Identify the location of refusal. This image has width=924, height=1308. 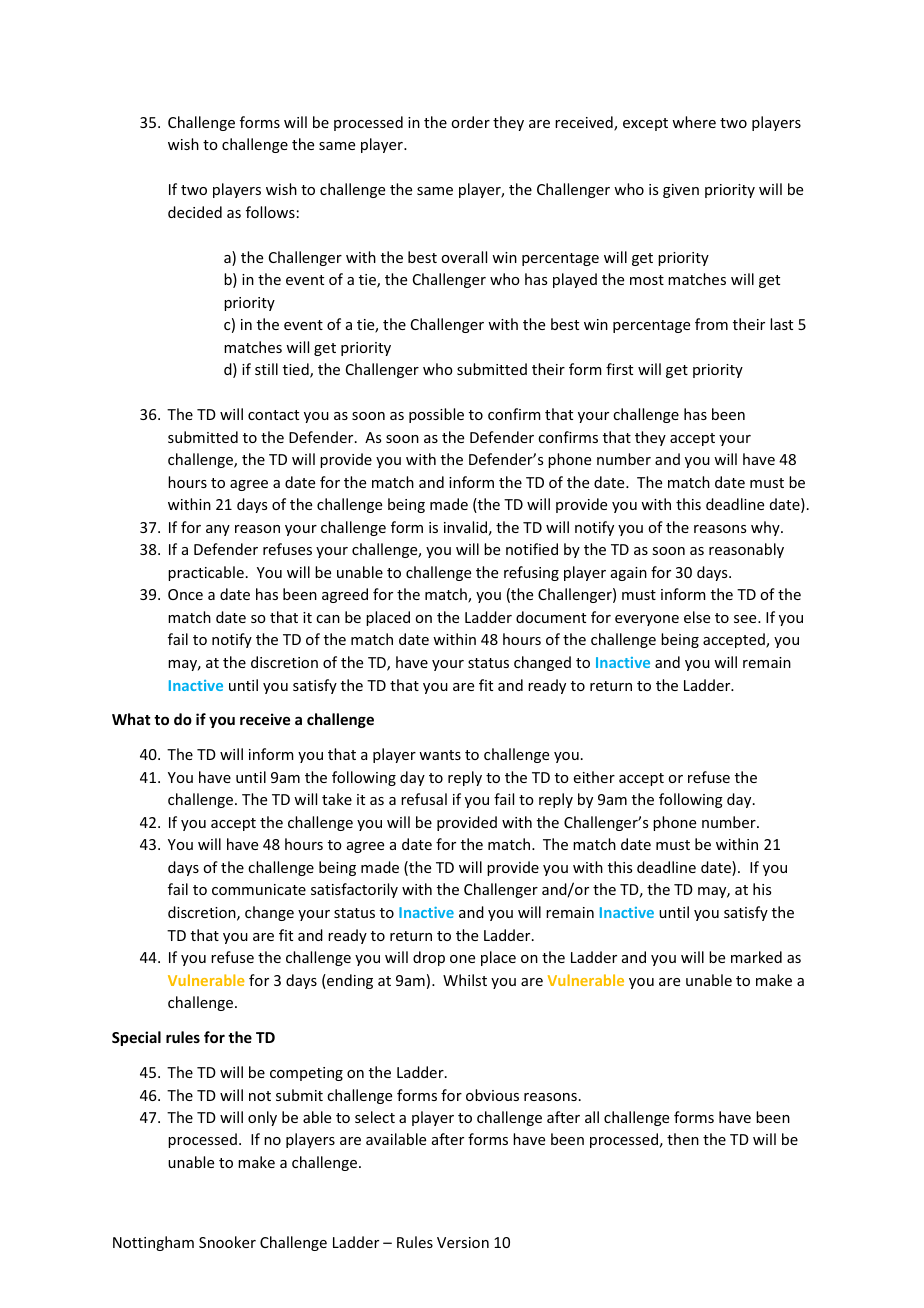
(424, 799).
